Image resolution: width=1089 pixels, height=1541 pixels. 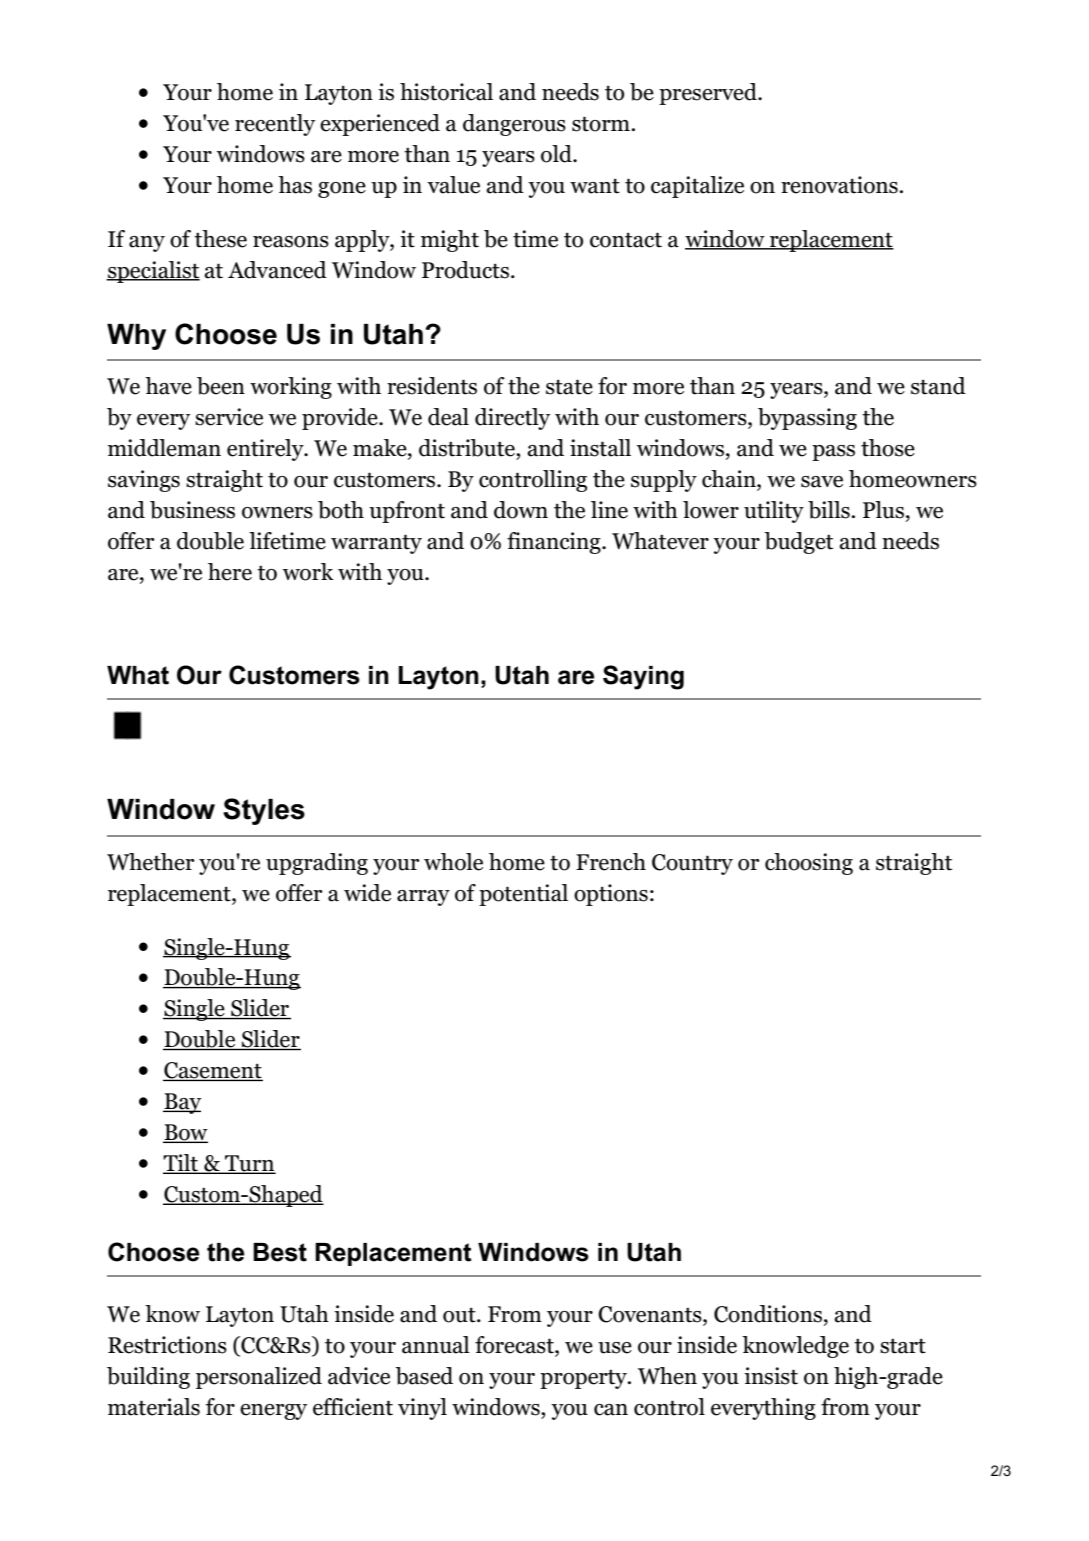 What do you see at coordinates (888, 448) in the screenshot?
I see `those` at bounding box center [888, 448].
